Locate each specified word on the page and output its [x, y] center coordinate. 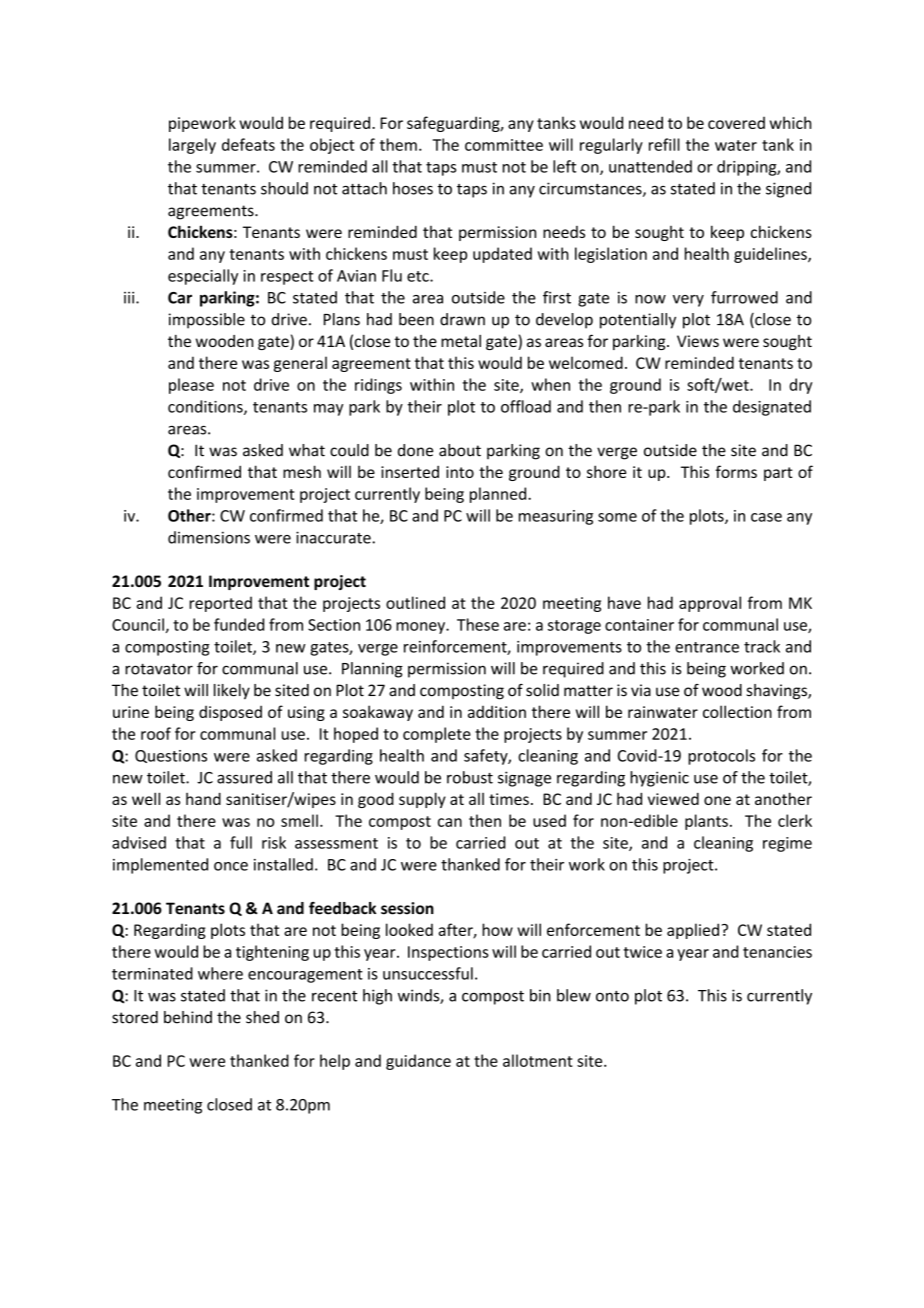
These [478, 624]
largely [192, 146]
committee [504, 145]
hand [203, 798]
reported [220, 604]
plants [706, 822]
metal [461, 341]
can [450, 822]
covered [736, 123]
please [191, 386]
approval [710, 604]
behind [188, 1017]
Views [698, 341]
